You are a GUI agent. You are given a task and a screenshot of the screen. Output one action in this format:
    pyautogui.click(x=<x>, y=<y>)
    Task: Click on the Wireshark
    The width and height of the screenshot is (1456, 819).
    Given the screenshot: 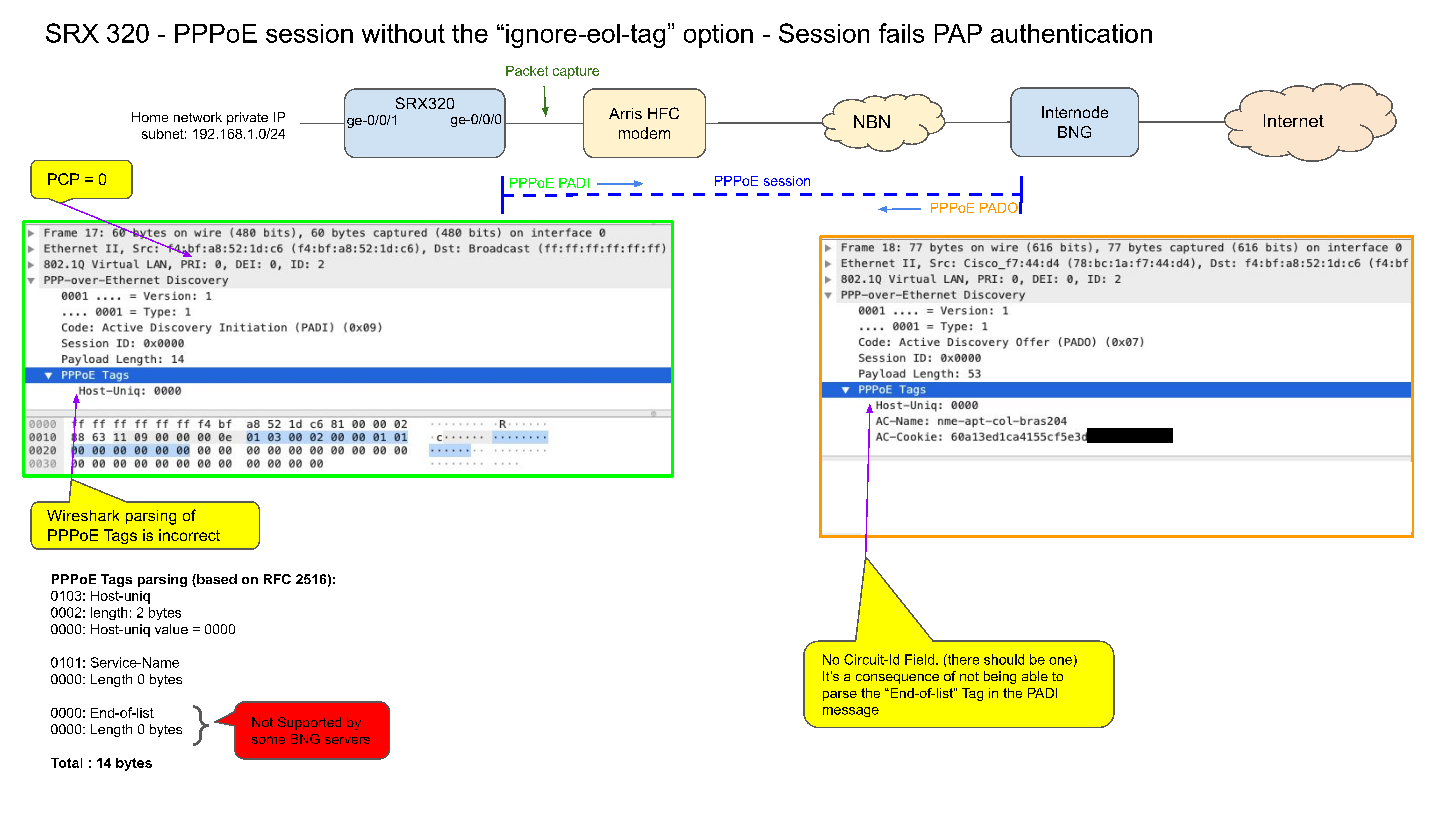 What is the action you would take?
    pyautogui.click(x=83, y=515)
